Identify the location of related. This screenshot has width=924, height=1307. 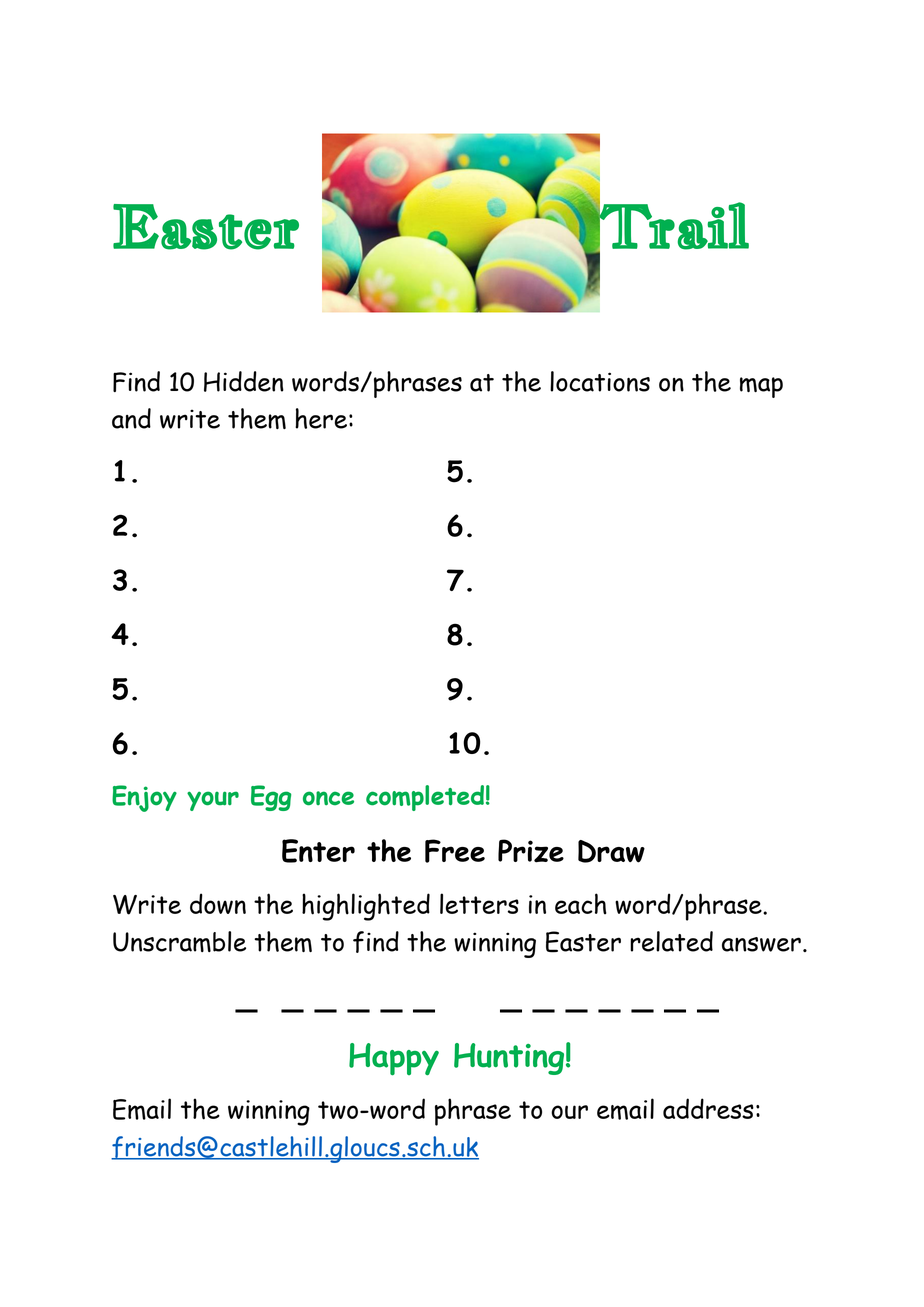
(671, 941).
